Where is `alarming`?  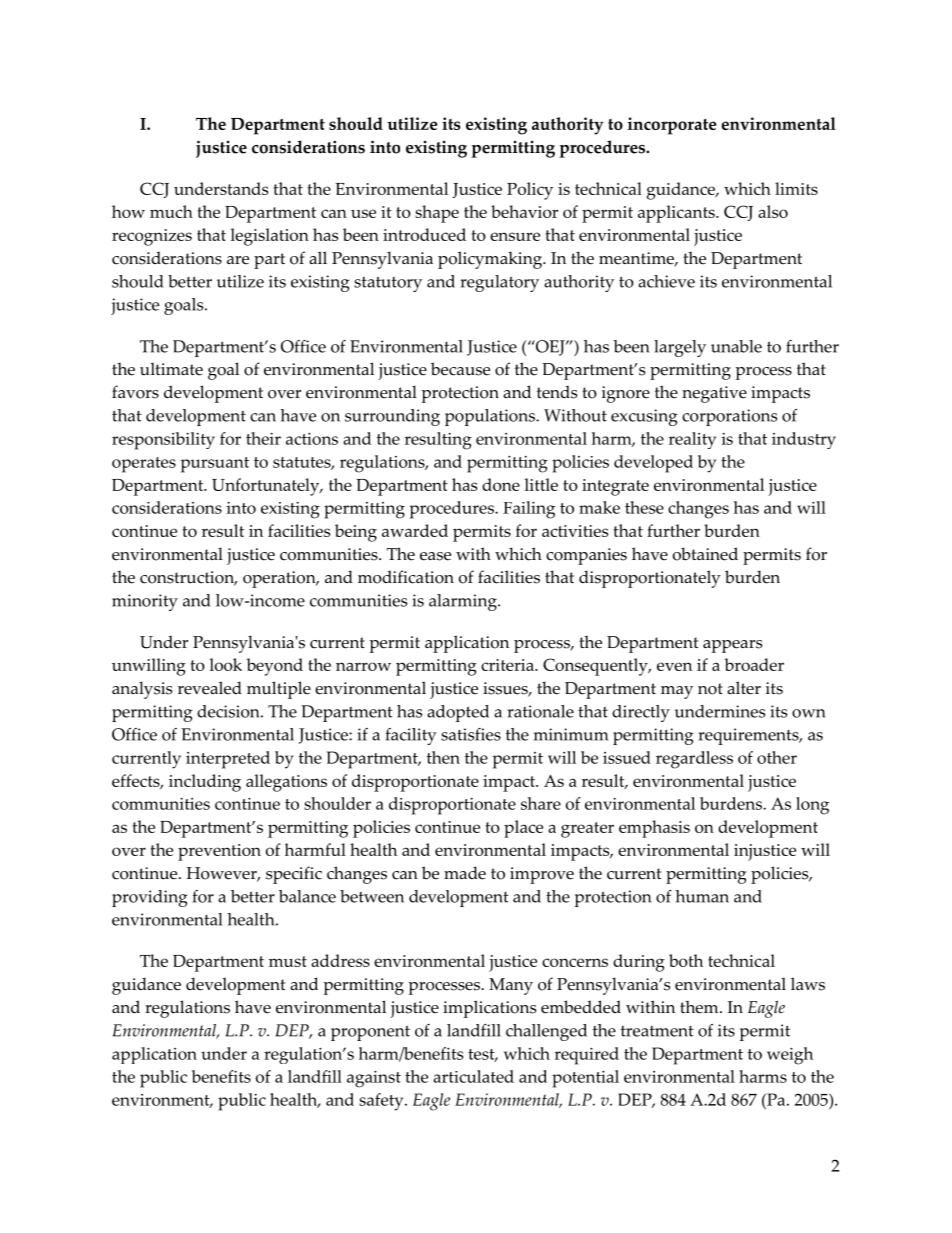 alarming is located at coordinates (464, 602).
